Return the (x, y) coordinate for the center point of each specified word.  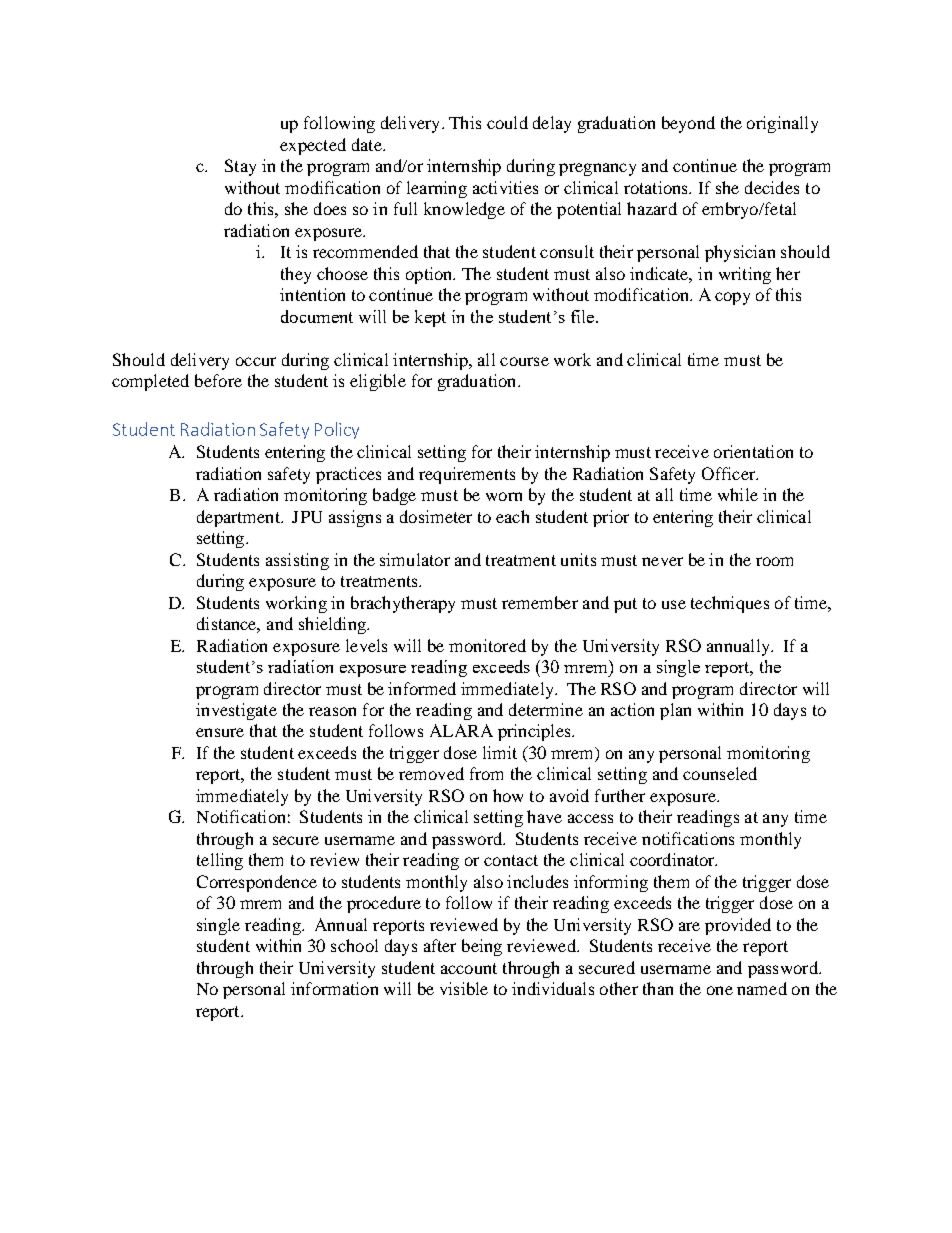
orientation (753, 451)
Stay (240, 167)
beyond (688, 124)
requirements (467, 475)
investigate (236, 711)
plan (675, 711)
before (218, 380)
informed (422, 688)
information (334, 988)
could (507, 122)
